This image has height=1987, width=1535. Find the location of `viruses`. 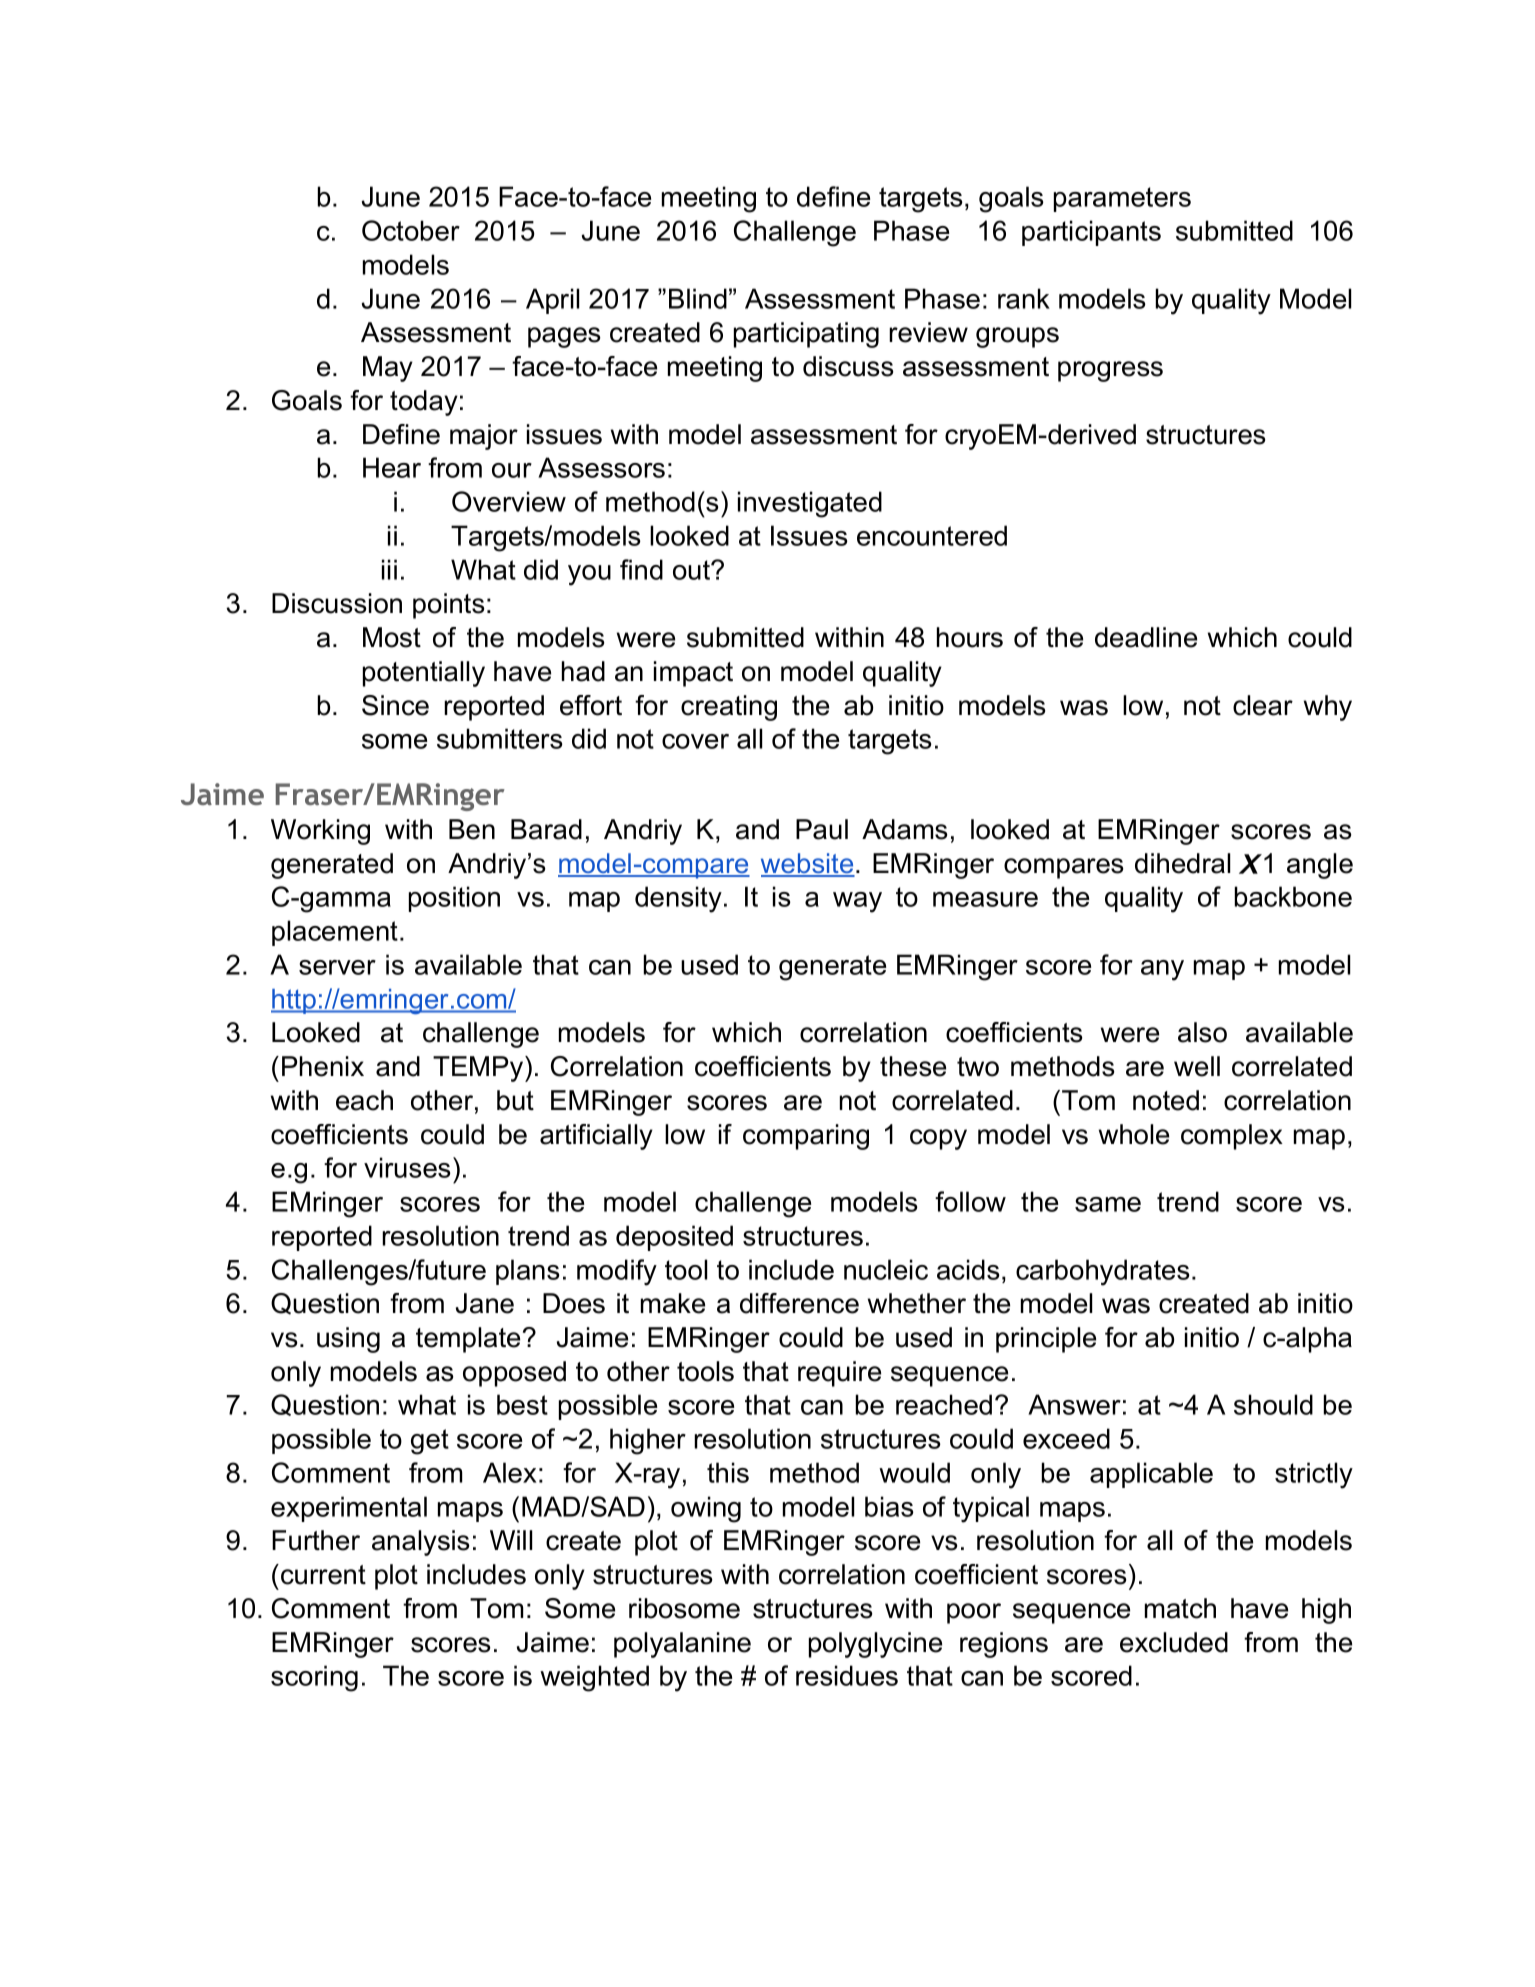

viruses is located at coordinates (407, 1167).
